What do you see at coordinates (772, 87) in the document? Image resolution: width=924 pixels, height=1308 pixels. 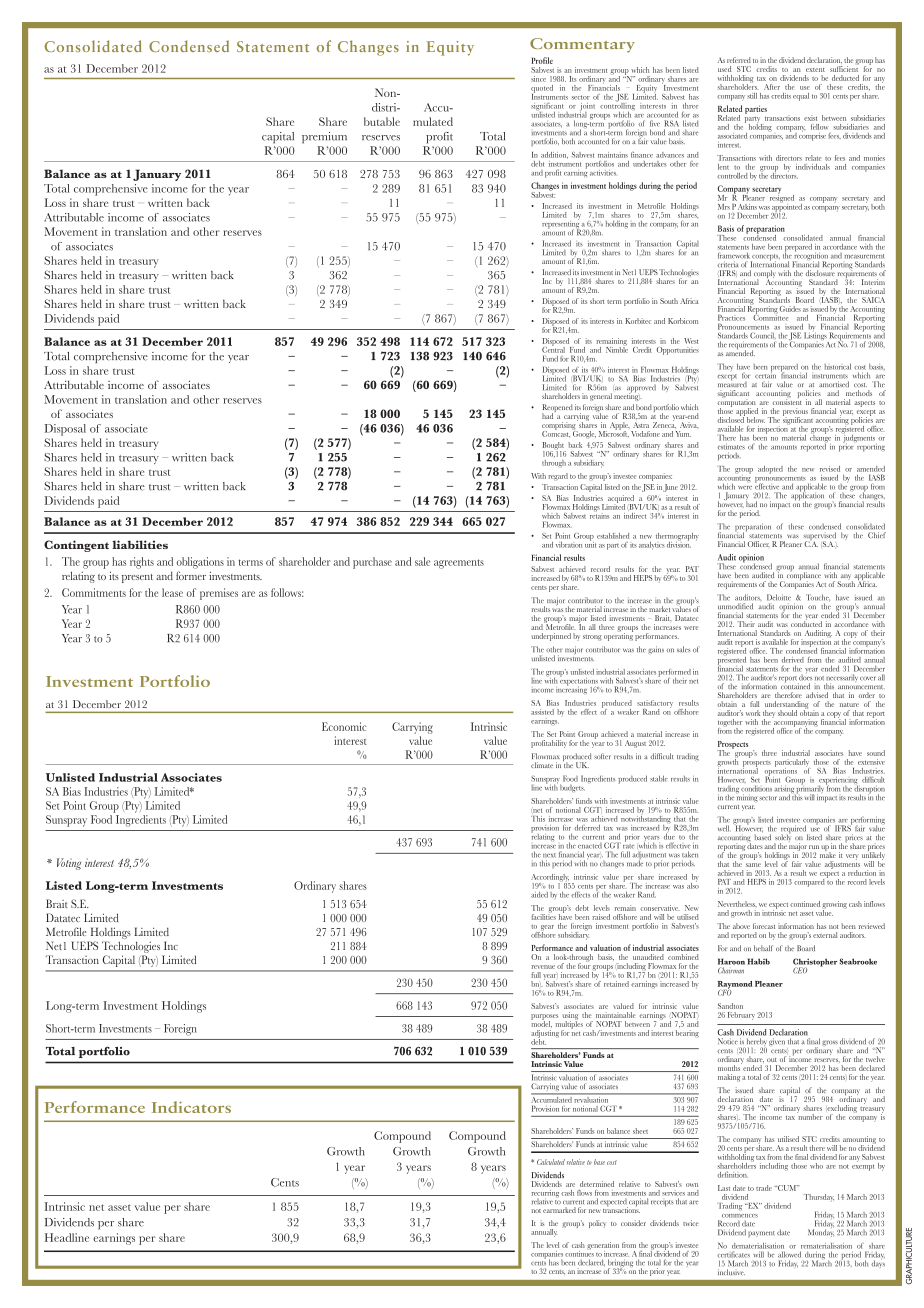 I see `After` at bounding box center [772, 87].
